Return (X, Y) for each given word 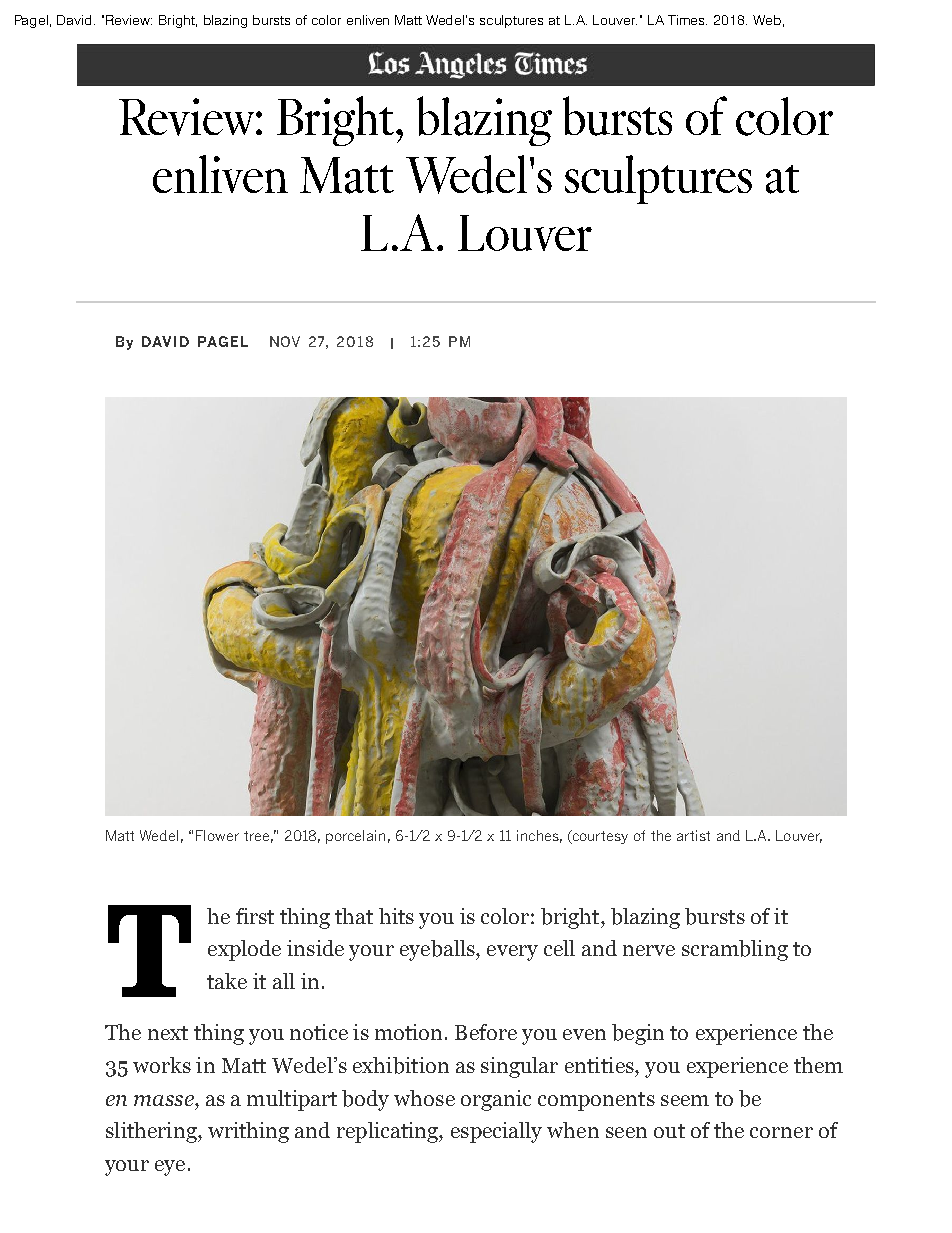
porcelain (355, 837)
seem (685, 1100)
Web (767, 20)
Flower (217, 835)
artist (693, 835)
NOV (285, 341)
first (255, 916)
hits (396, 916)
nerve (649, 950)
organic (496, 1100)
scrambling (735, 950)
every (512, 953)
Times (687, 20)
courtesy (599, 837)
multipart (292, 1100)
